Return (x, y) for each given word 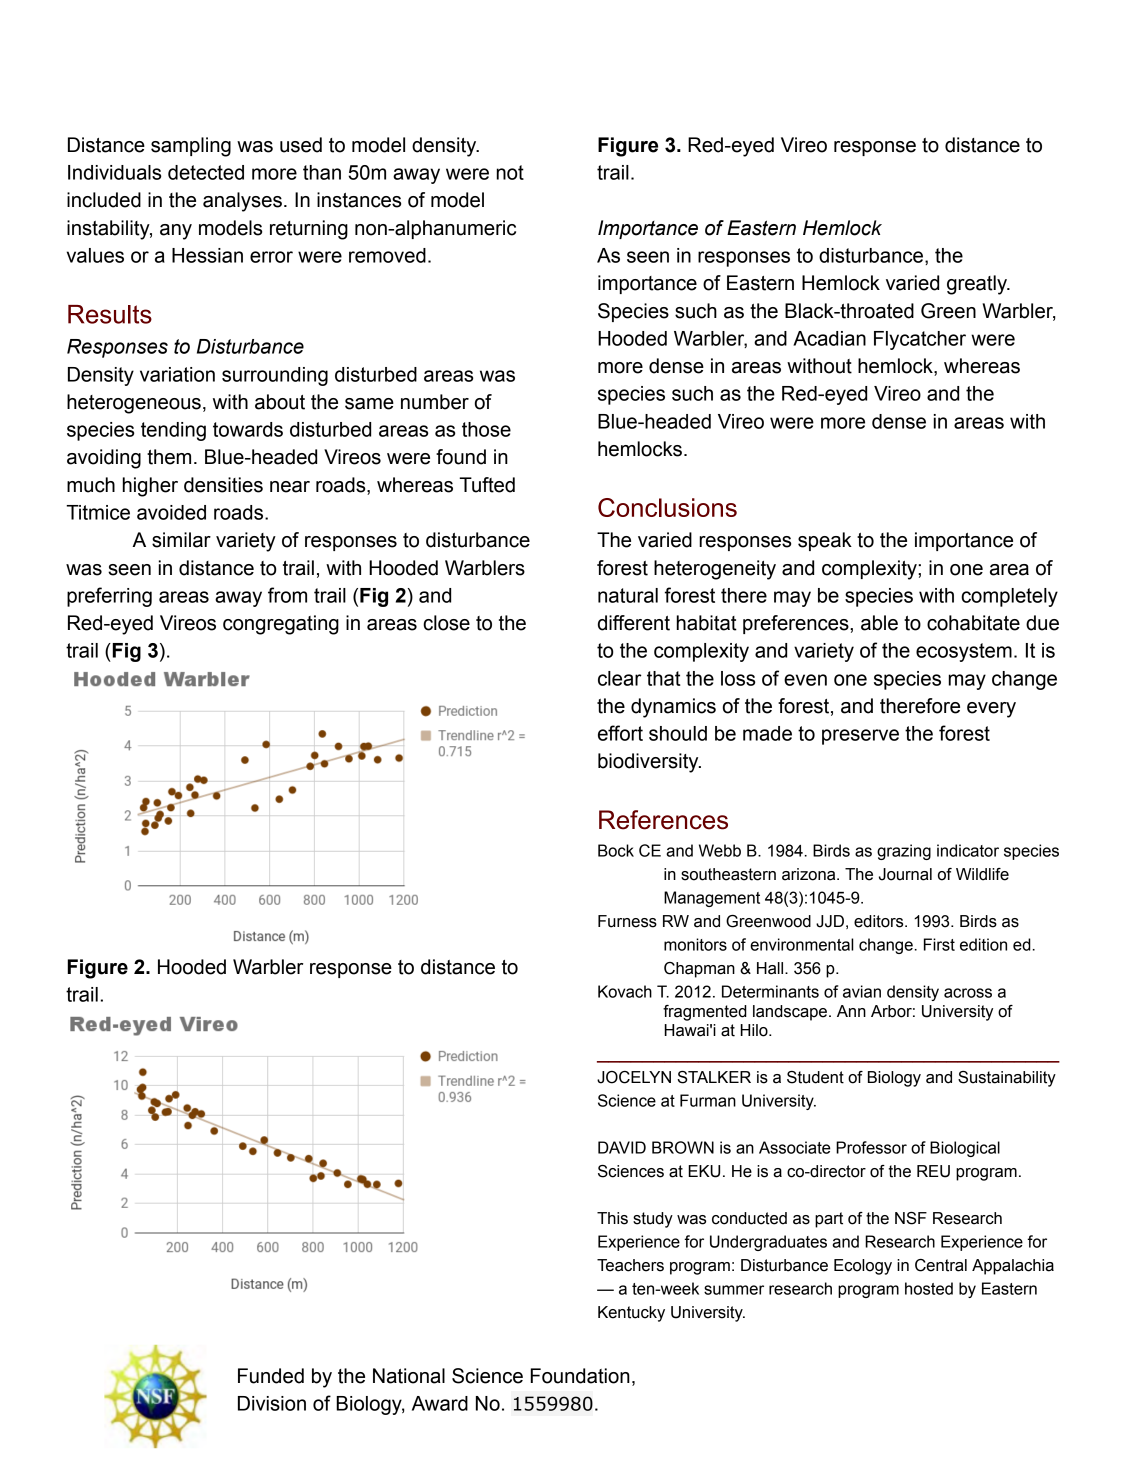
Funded (271, 1376)
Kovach (625, 991)
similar (181, 540)
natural (628, 595)
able (879, 623)
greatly (978, 285)
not (510, 172)
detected (206, 172)
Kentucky (631, 1314)
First (939, 944)
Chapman (699, 970)
